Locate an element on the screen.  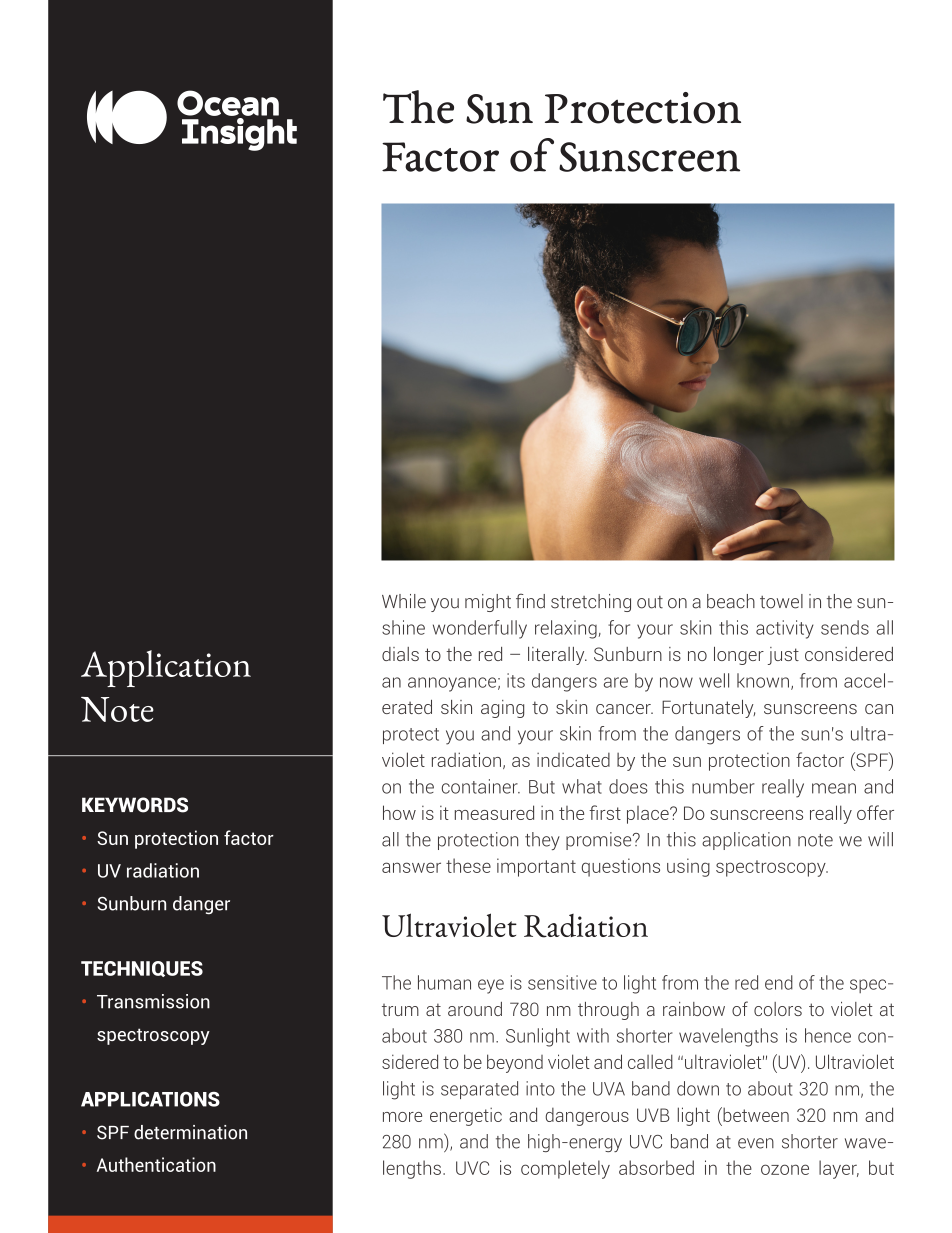
answer is located at coordinates (411, 867).
